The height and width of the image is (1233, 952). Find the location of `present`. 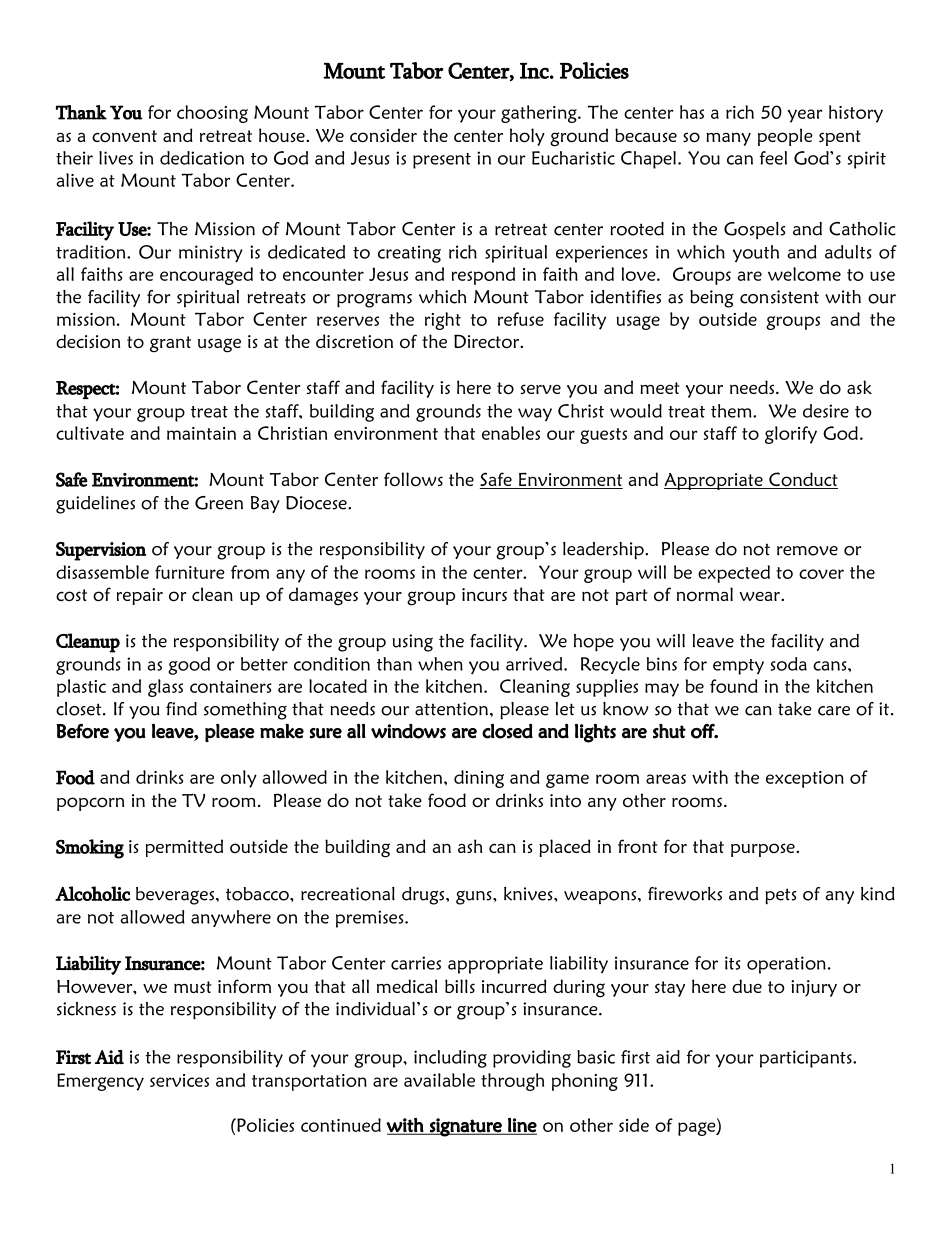

present is located at coordinates (442, 161).
